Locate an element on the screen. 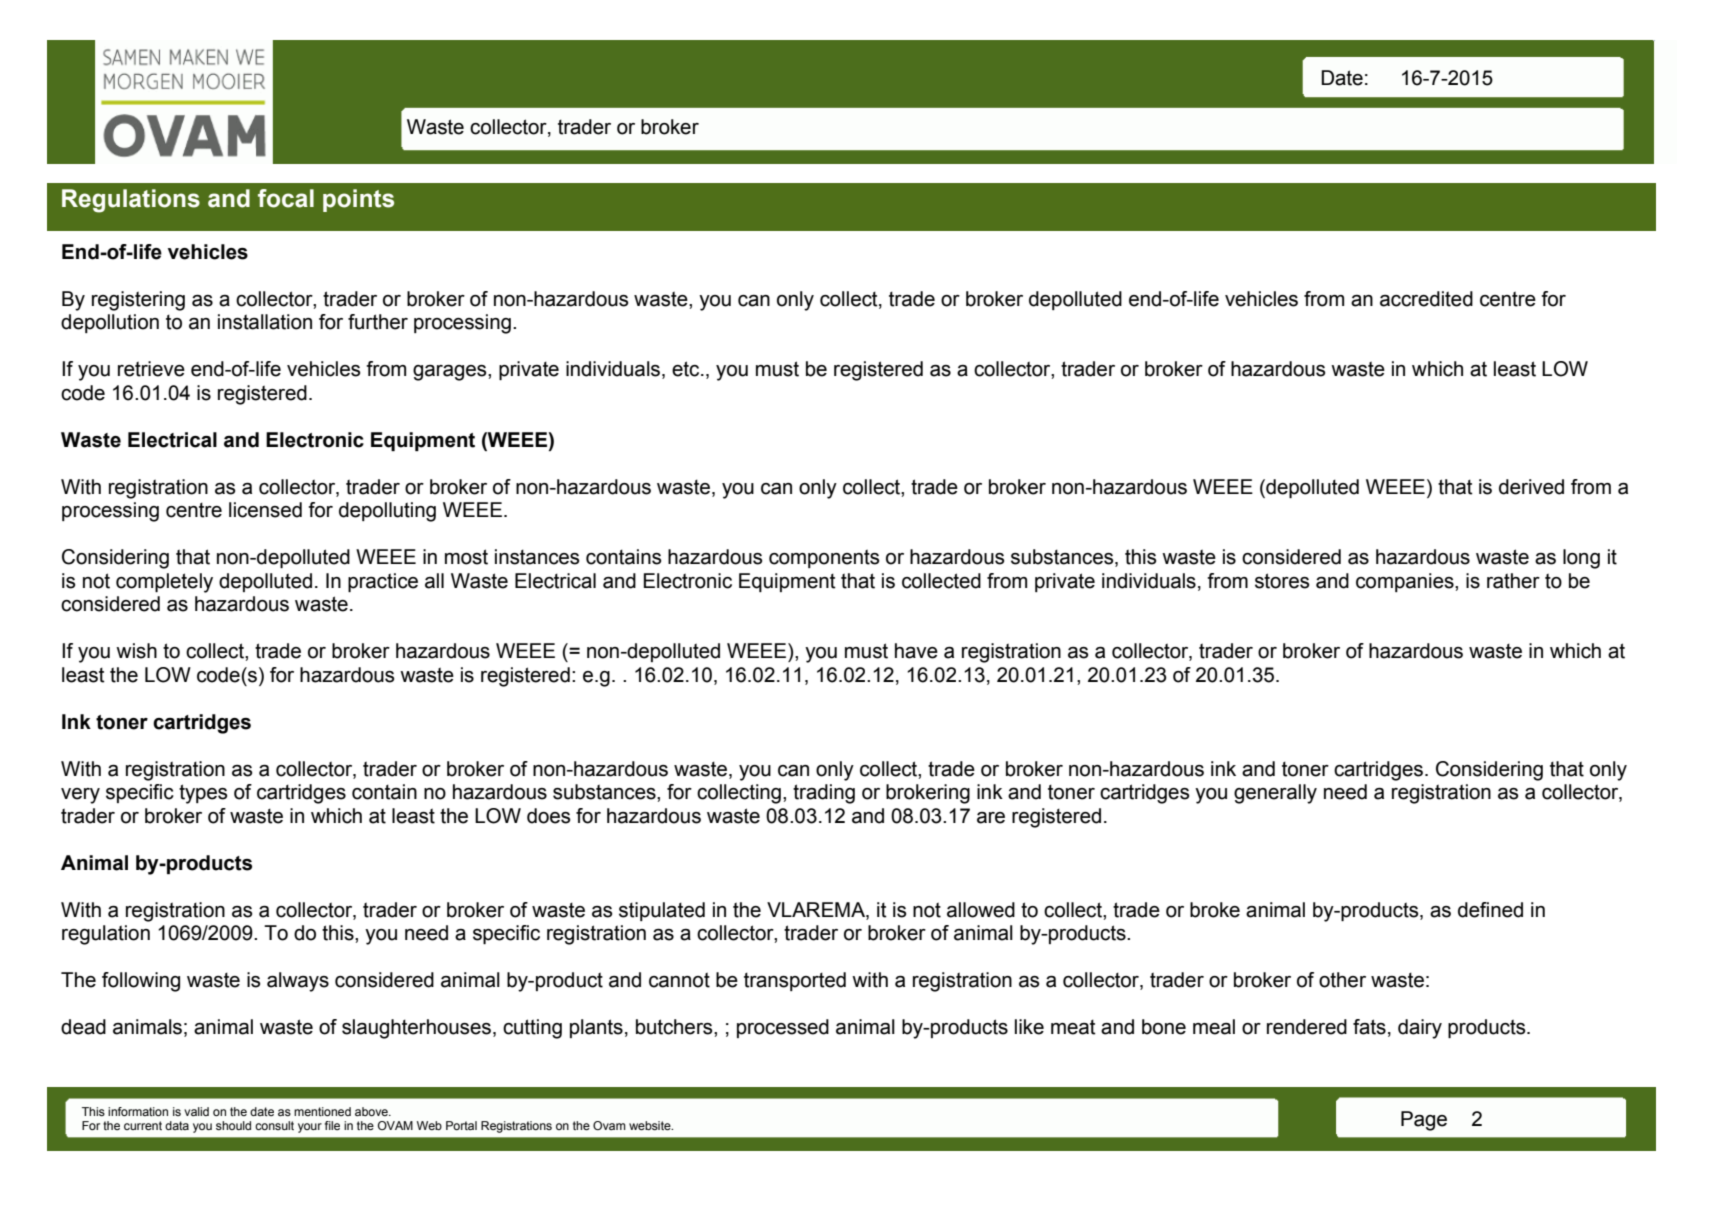 The height and width of the screenshot is (1216, 1721). accredited is located at coordinates (1426, 299).
